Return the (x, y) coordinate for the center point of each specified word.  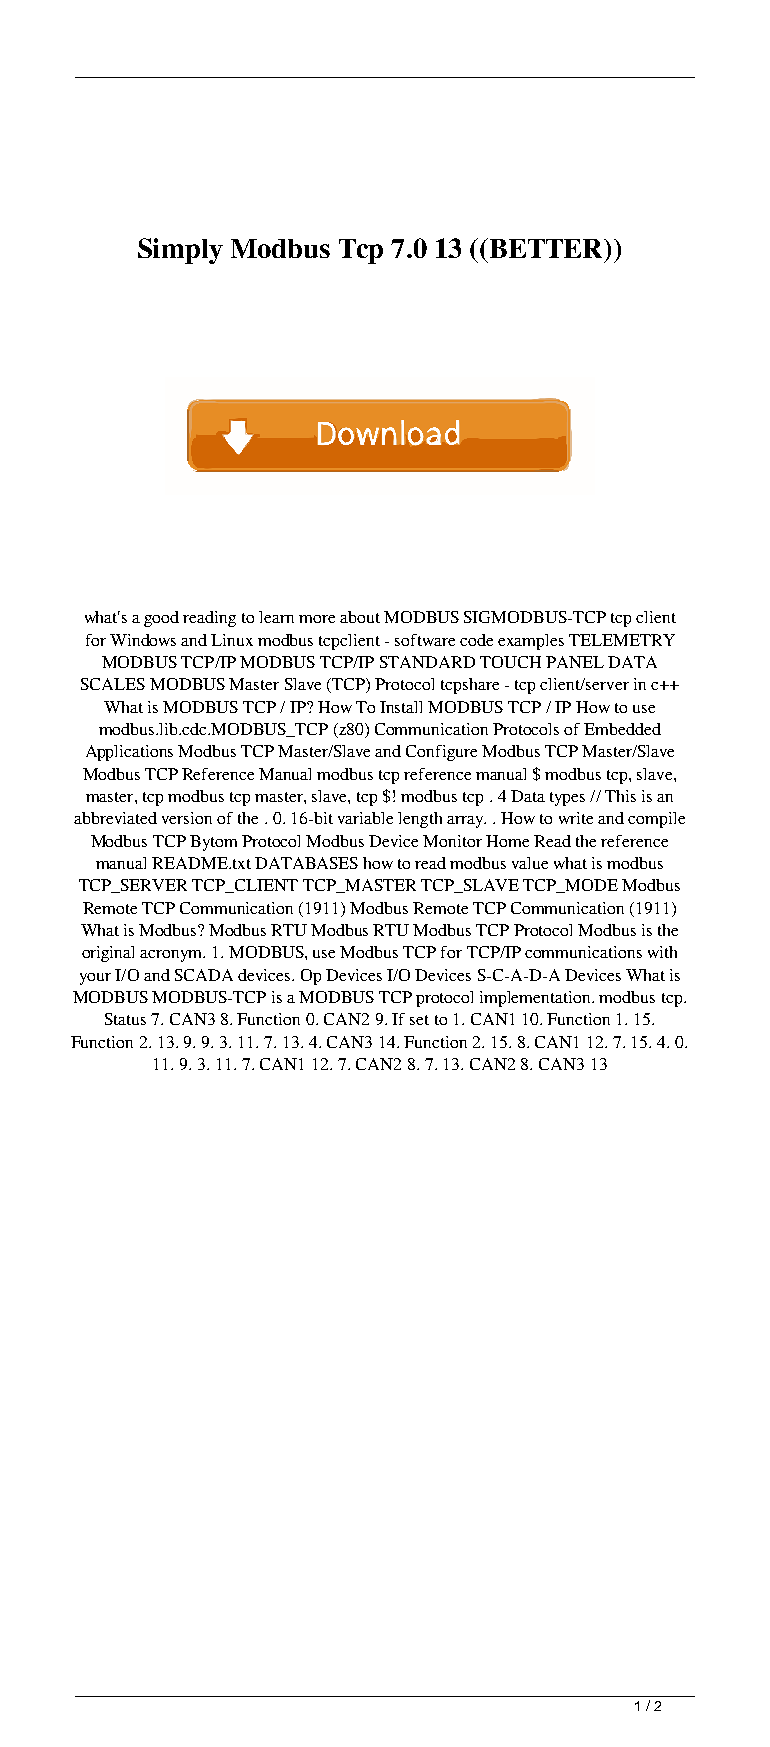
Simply (180, 251)
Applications (129, 753)
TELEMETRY (622, 640)
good (161, 619)
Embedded (622, 729)
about (360, 617)
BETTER (546, 248)
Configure (441, 753)
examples (531, 642)
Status (125, 1019)
